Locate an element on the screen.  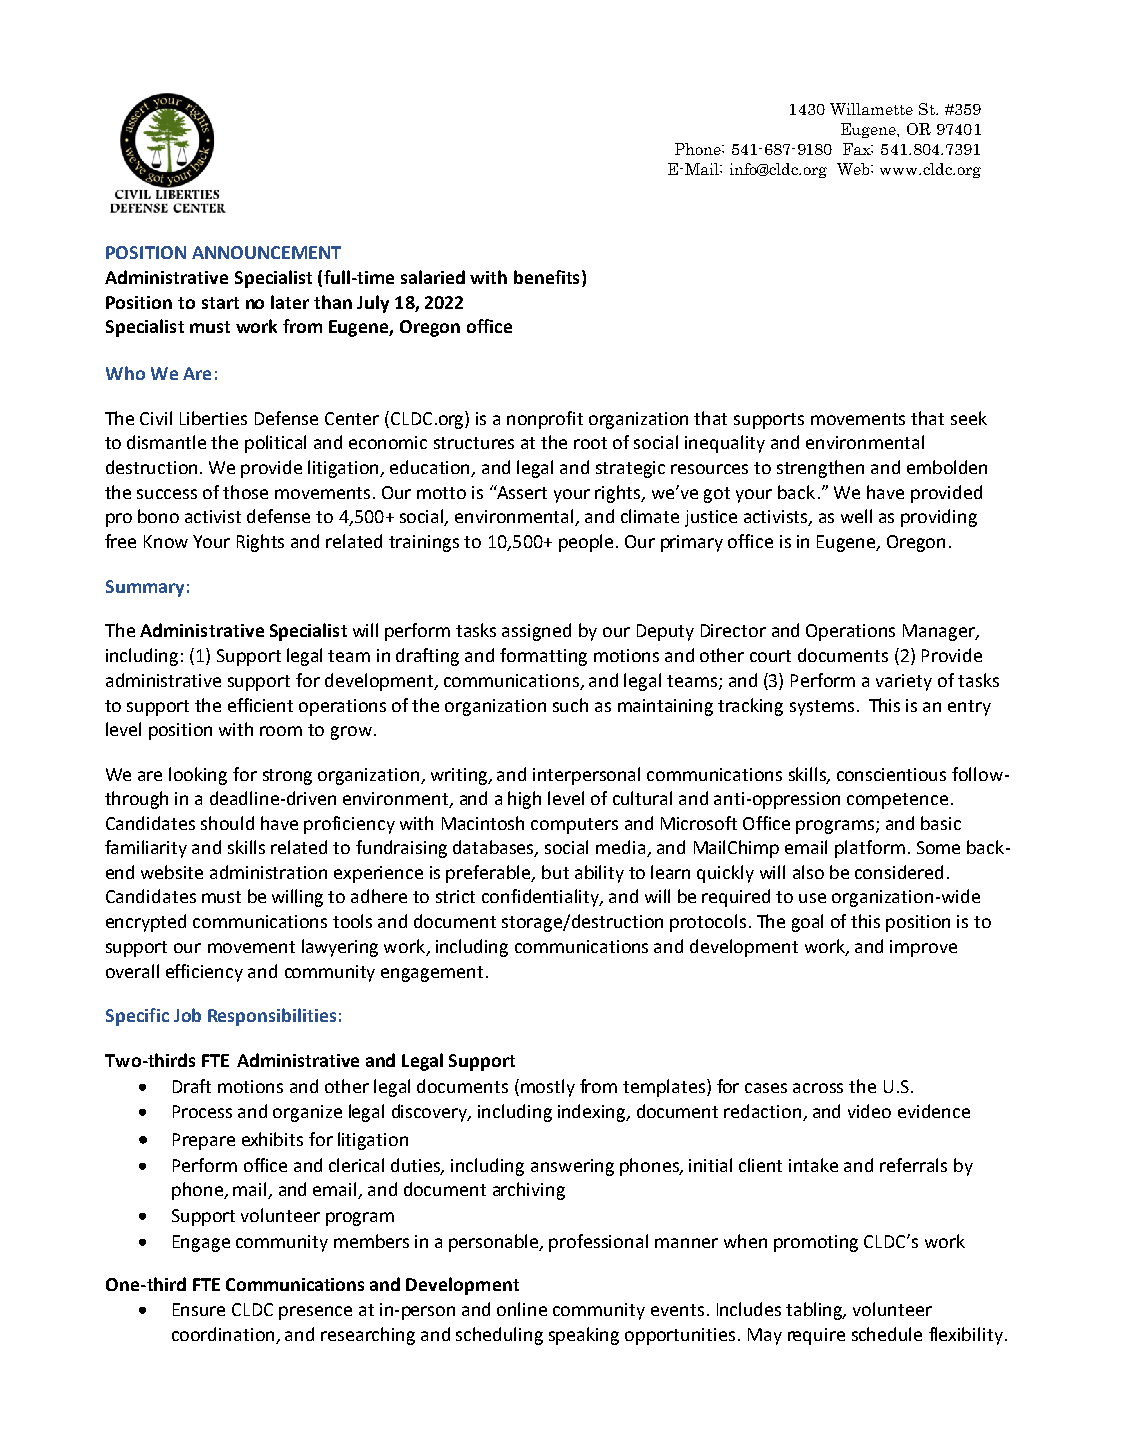
goal is located at coordinates (807, 923).
